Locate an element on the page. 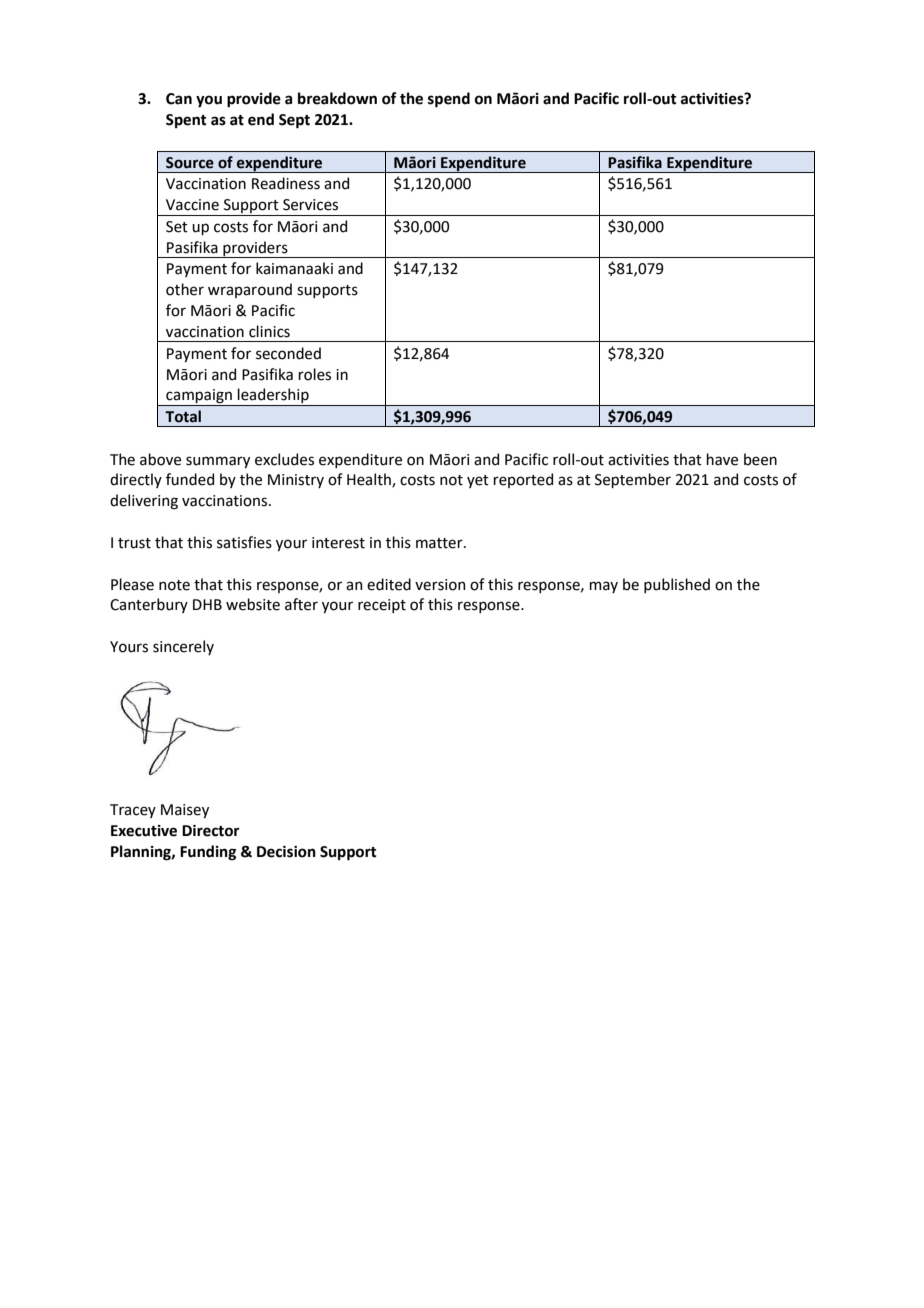  Director is located at coordinates (211, 831).
